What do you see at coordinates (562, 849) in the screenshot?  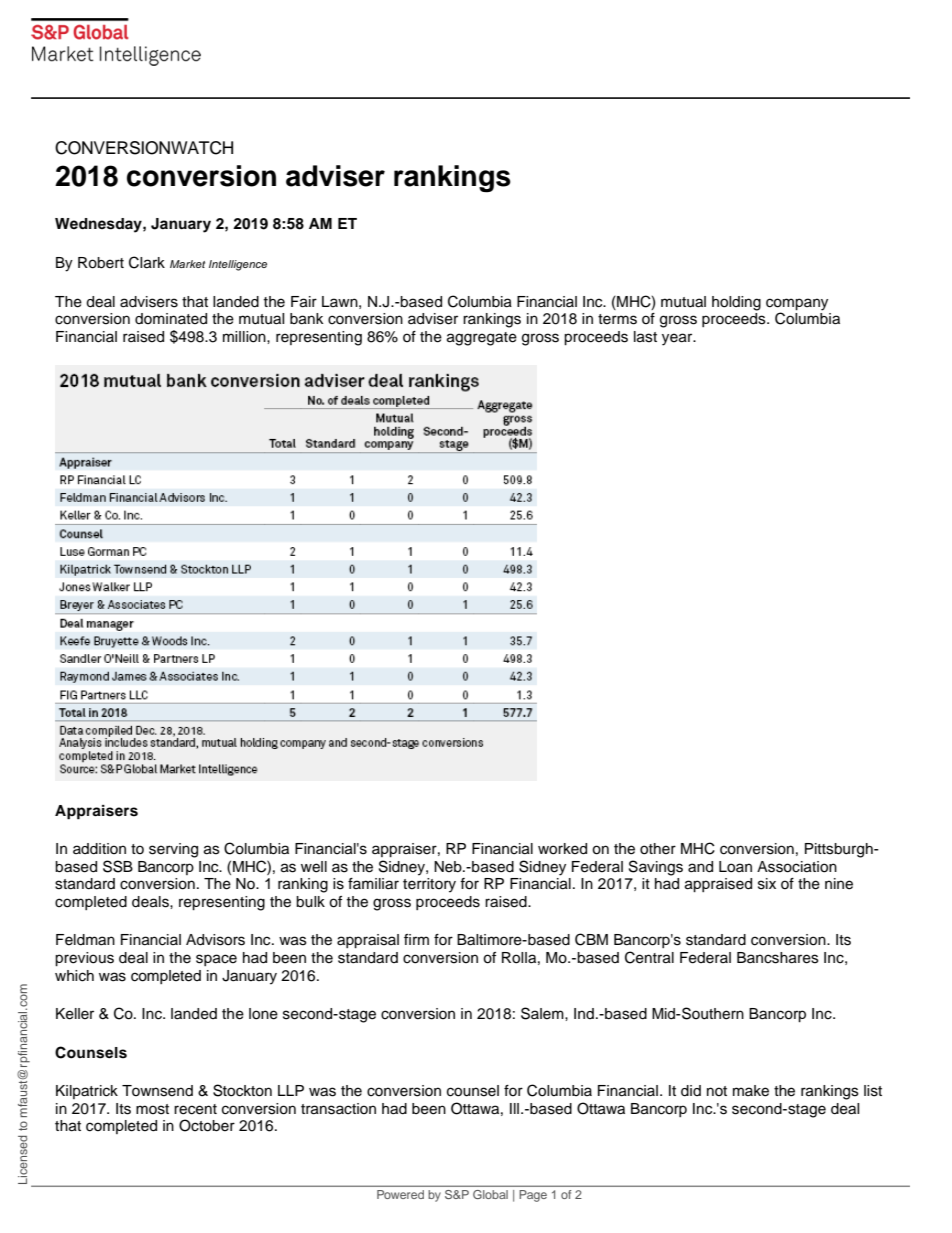 I see `worked` at bounding box center [562, 849].
